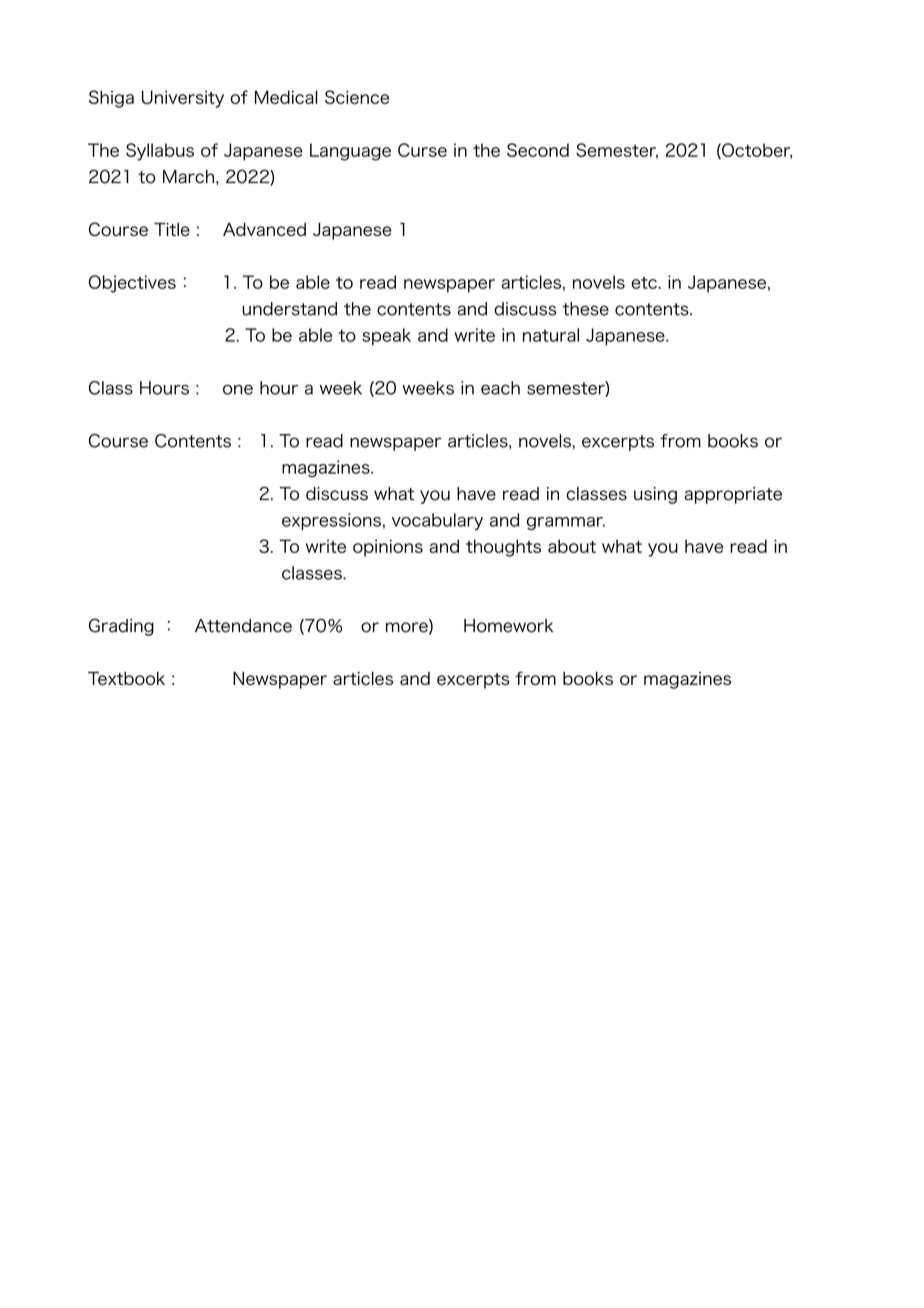 This screenshot has width=924, height=1308. What do you see at coordinates (645, 283) in the screenshot?
I see `etc` at bounding box center [645, 283].
